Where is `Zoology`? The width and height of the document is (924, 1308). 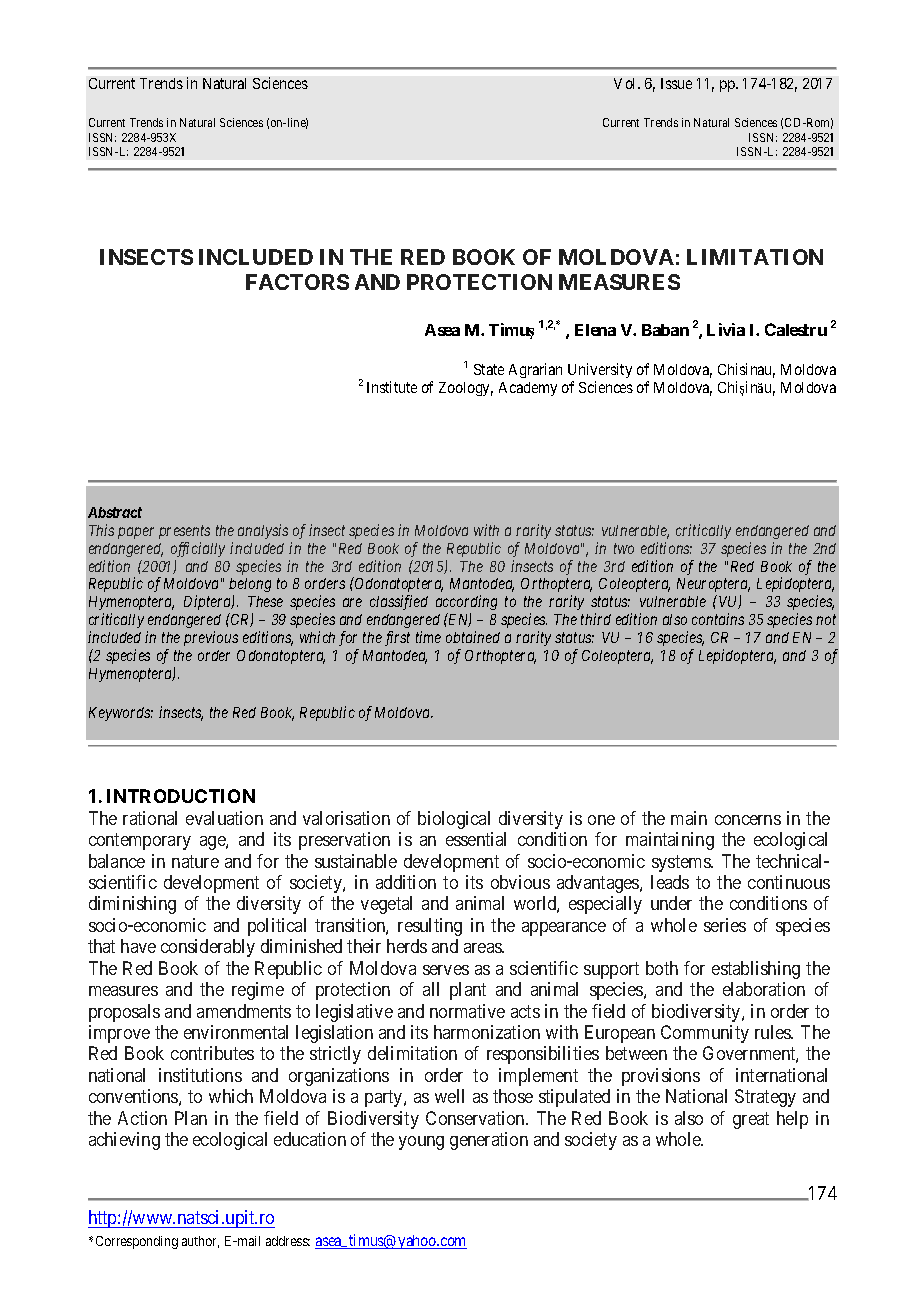 Zoology is located at coordinates (466, 389).
